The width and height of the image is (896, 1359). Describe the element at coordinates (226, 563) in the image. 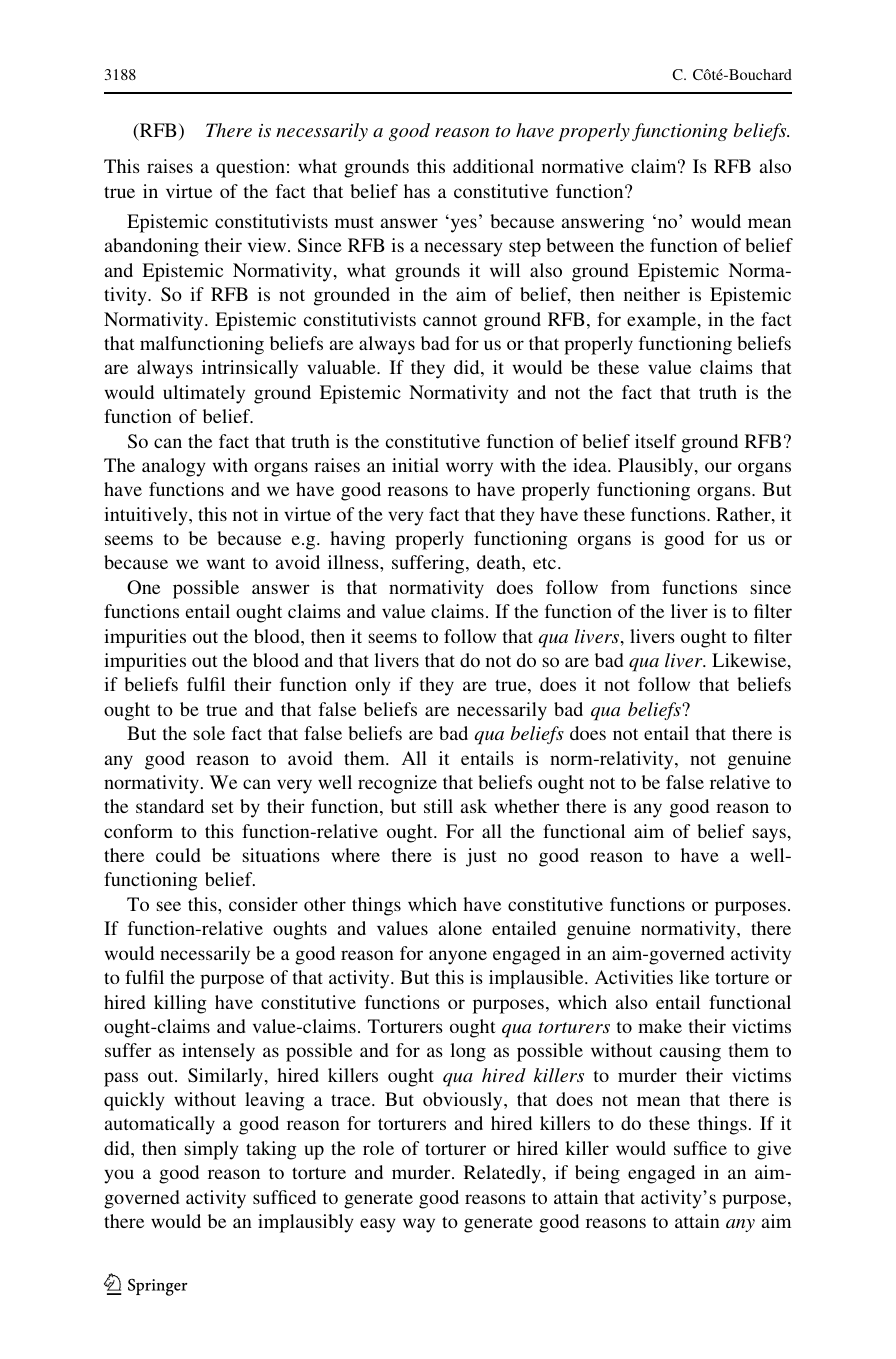

I see `want` at that location.
